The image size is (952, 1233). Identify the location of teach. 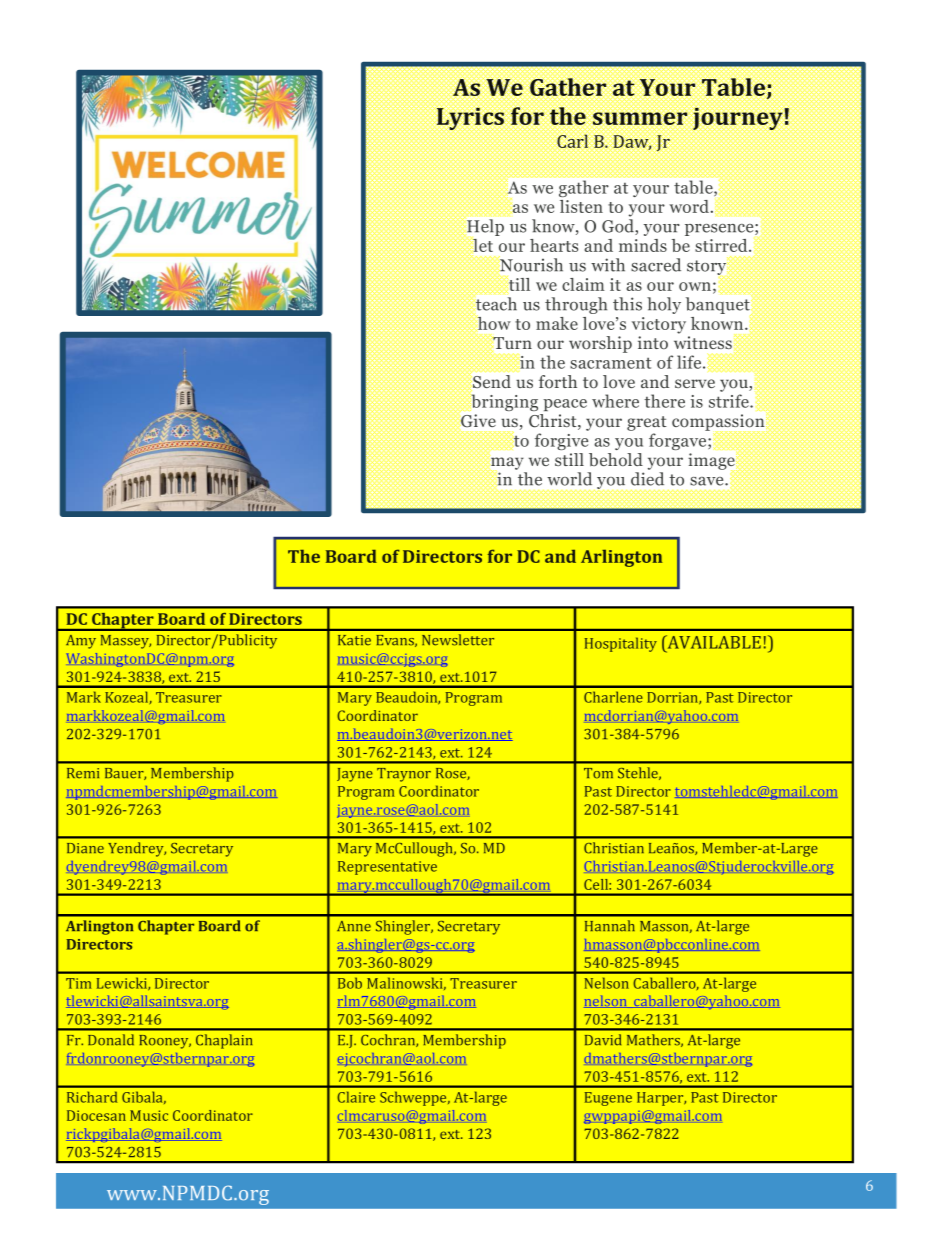
(495, 303).
